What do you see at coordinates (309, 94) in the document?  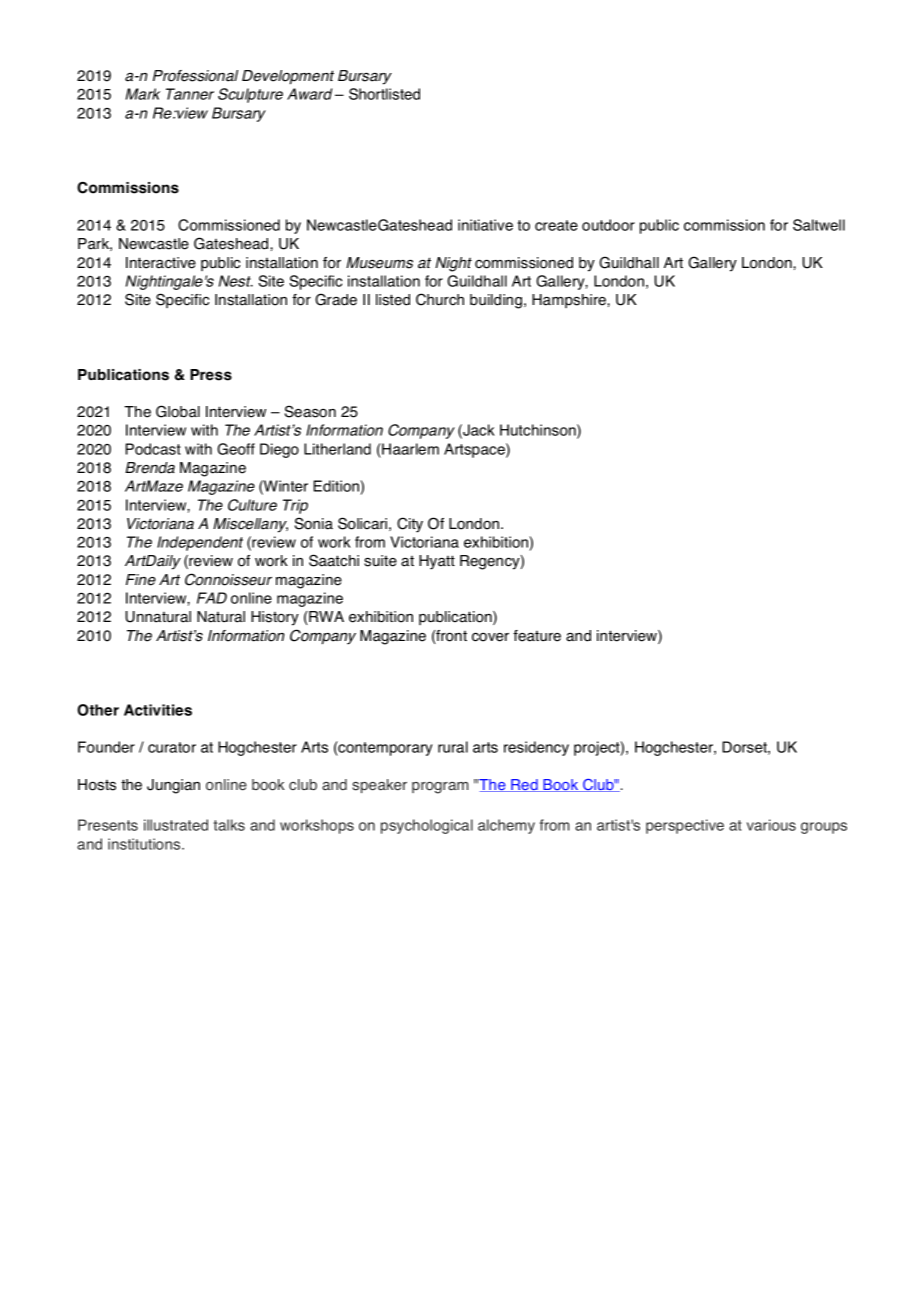 I see `Award` at bounding box center [309, 94].
